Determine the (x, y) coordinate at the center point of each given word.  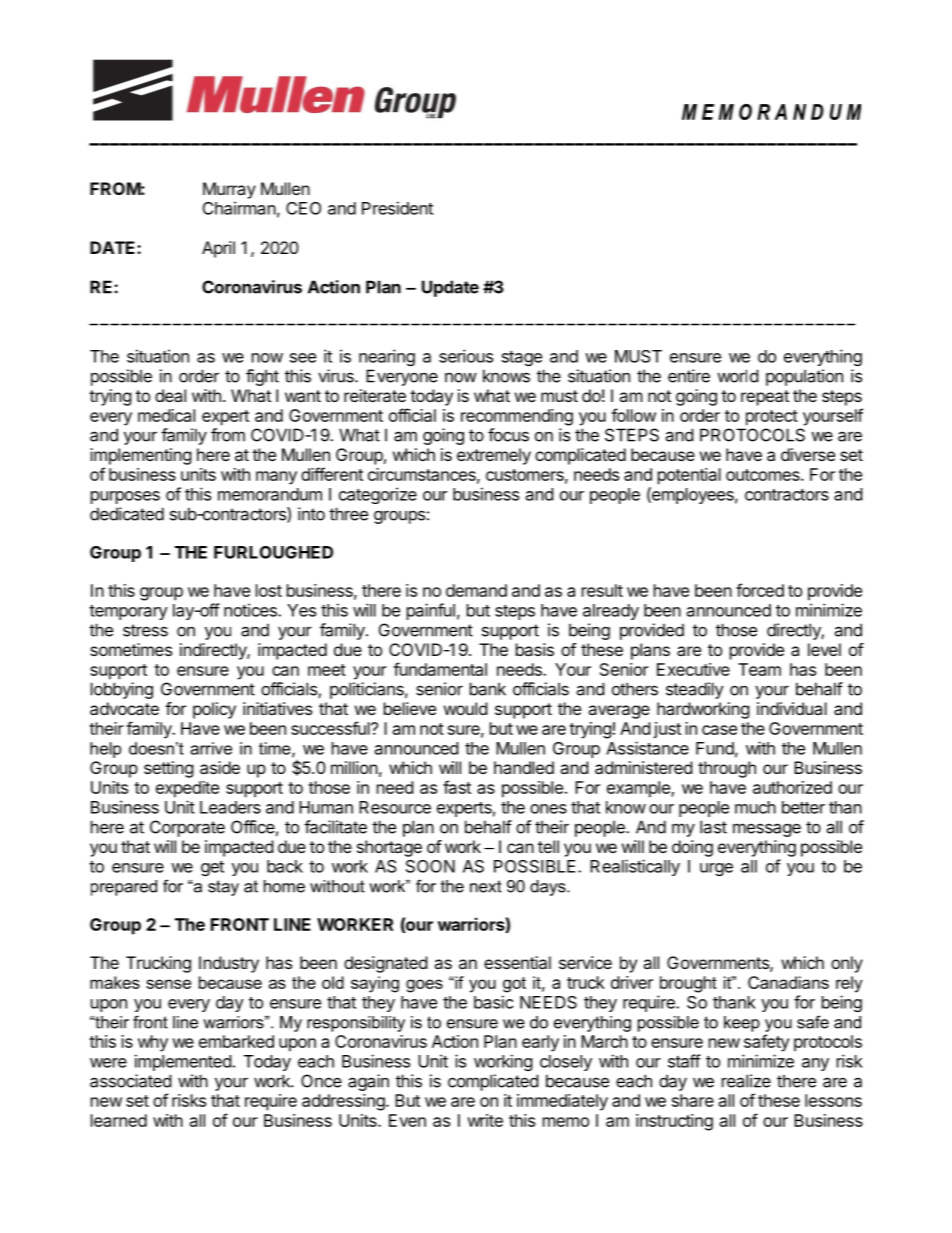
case (719, 730)
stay (223, 888)
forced (760, 590)
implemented (183, 1062)
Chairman (239, 208)
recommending (517, 417)
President (397, 208)
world (737, 376)
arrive (211, 748)
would (465, 708)
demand (476, 590)
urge (716, 869)
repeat (765, 398)
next (486, 886)
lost (269, 590)
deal (170, 395)
